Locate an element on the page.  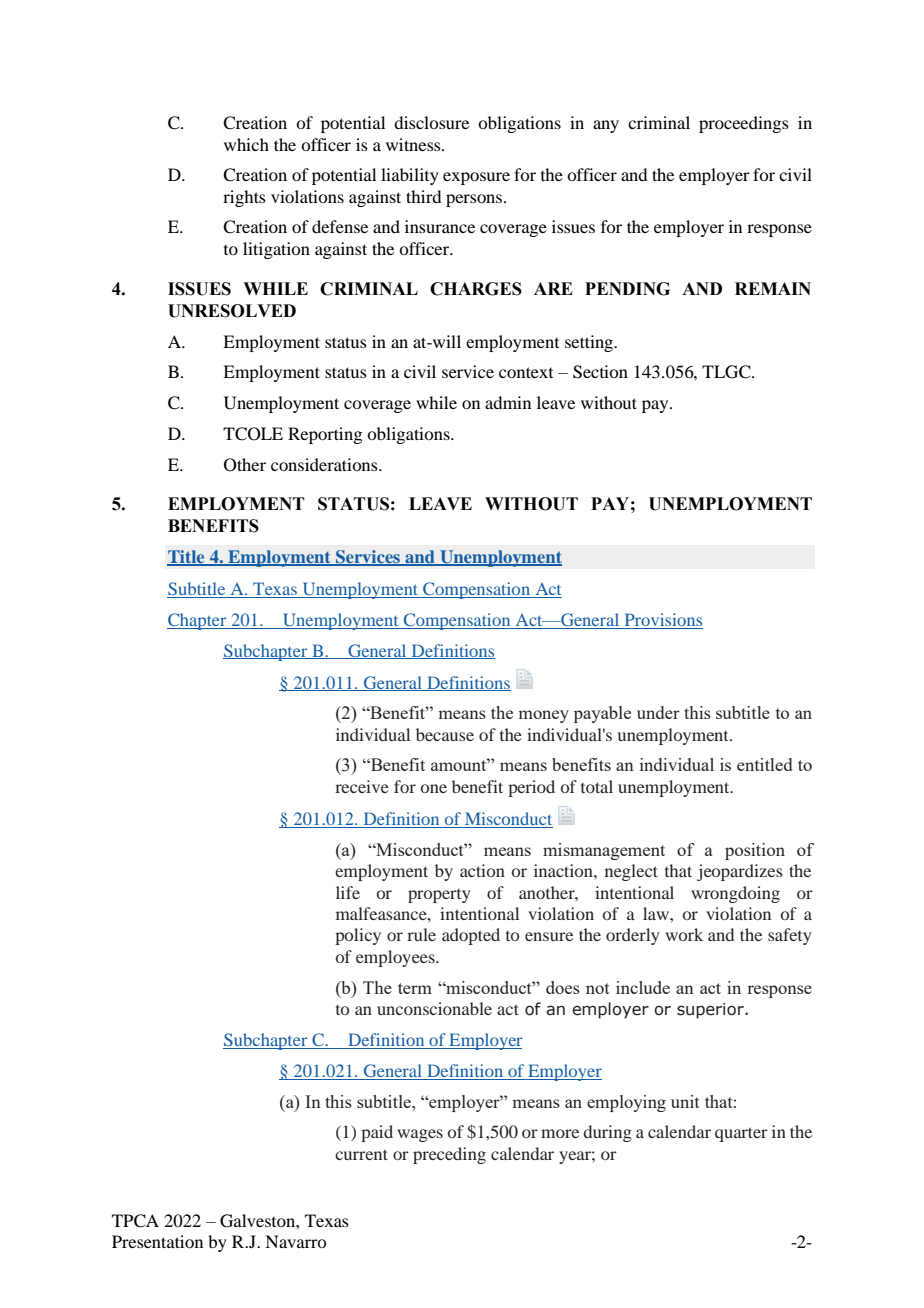
which is located at coordinates (246, 144).
